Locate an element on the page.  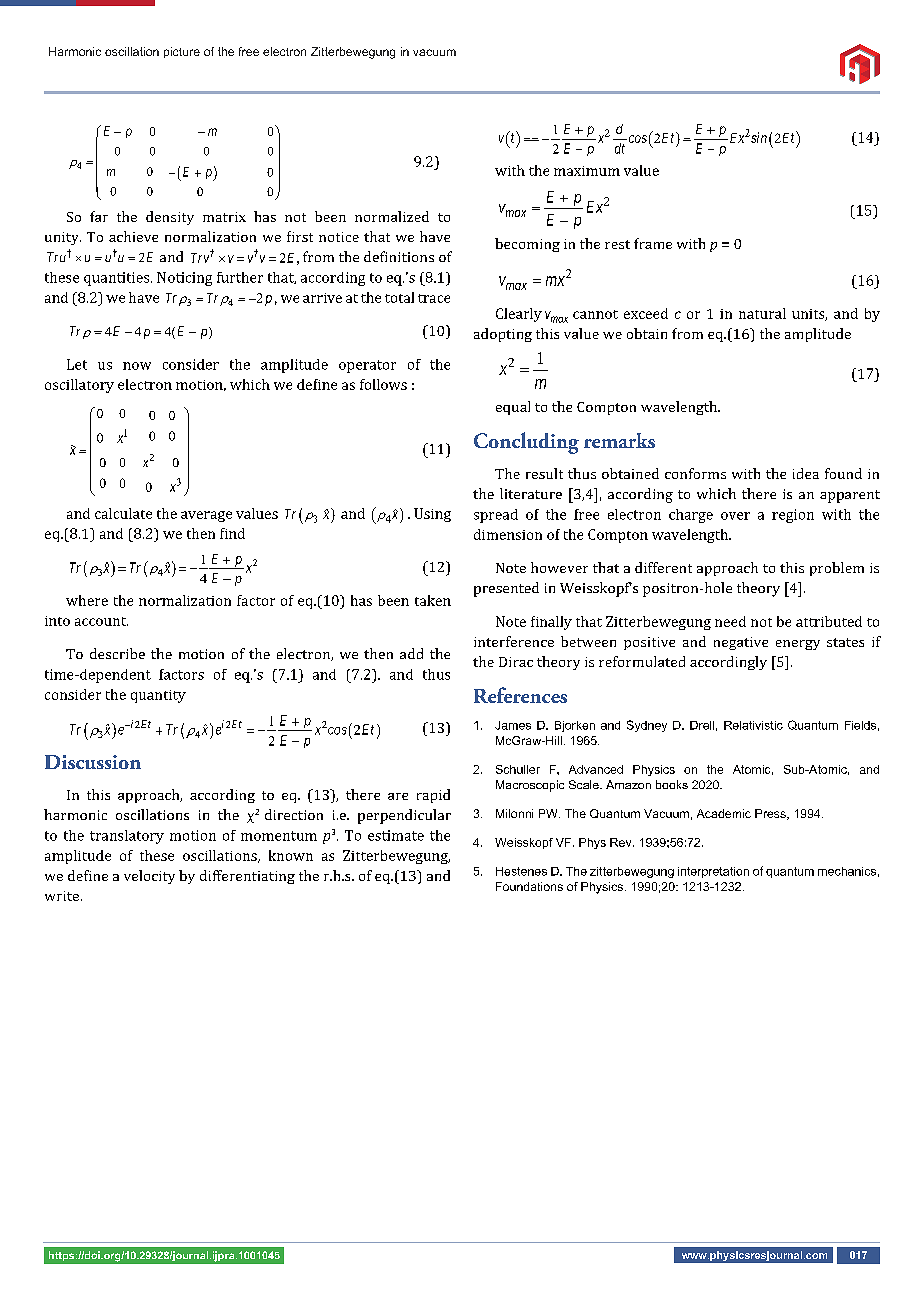
velocity is located at coordinates (149, 877).
